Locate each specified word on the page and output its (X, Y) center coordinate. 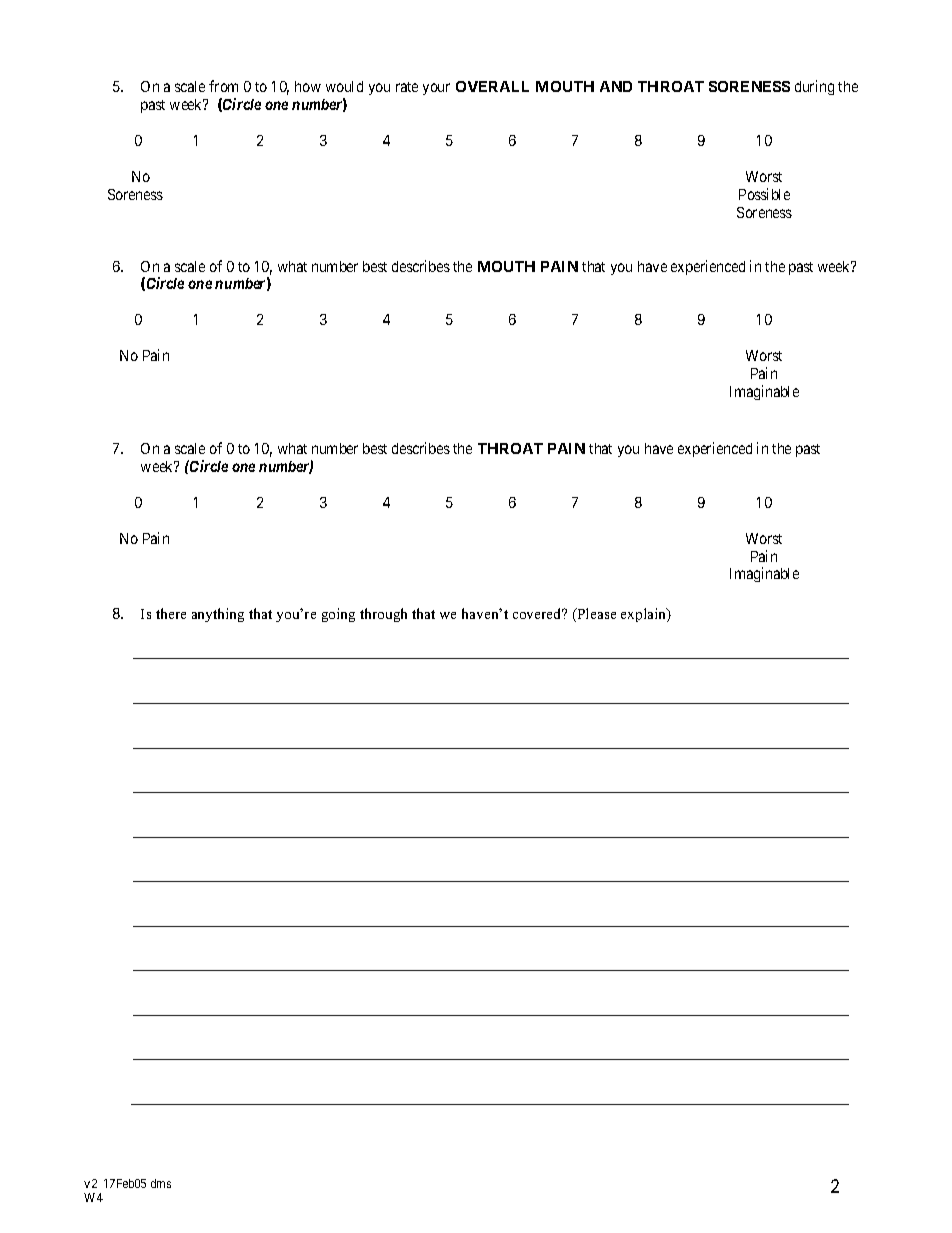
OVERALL (492, 86)
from (223, 86)
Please (595, 615)
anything (218, 615)
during (814, 87)
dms (161, 1183)
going (338, 615)
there (171, 613)
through (383, 615)
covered (538, 613)
